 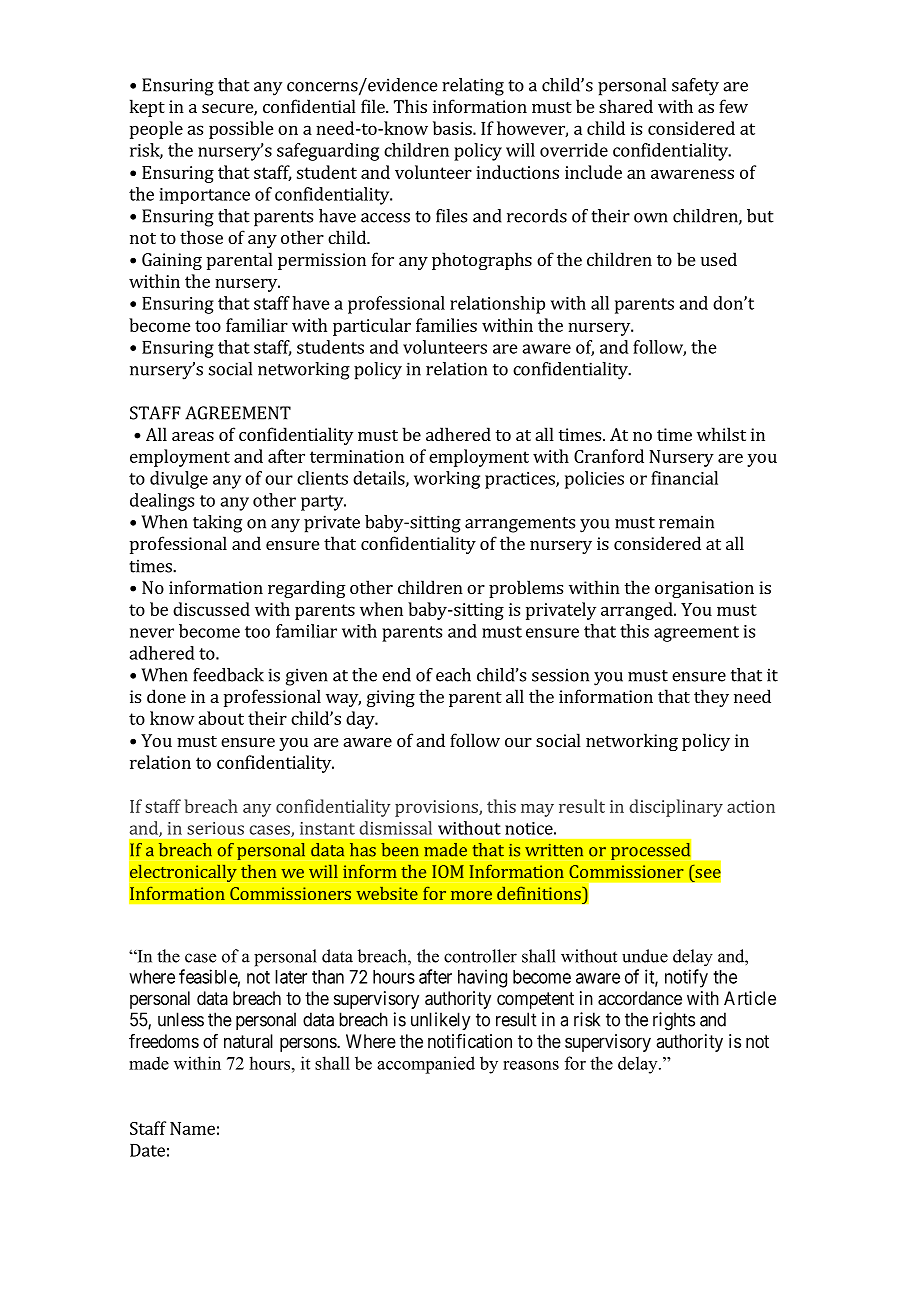 What do you see at coordinates (211, 609) in the screenshot?
I see `discussed` at bounding box center [211, 609].
